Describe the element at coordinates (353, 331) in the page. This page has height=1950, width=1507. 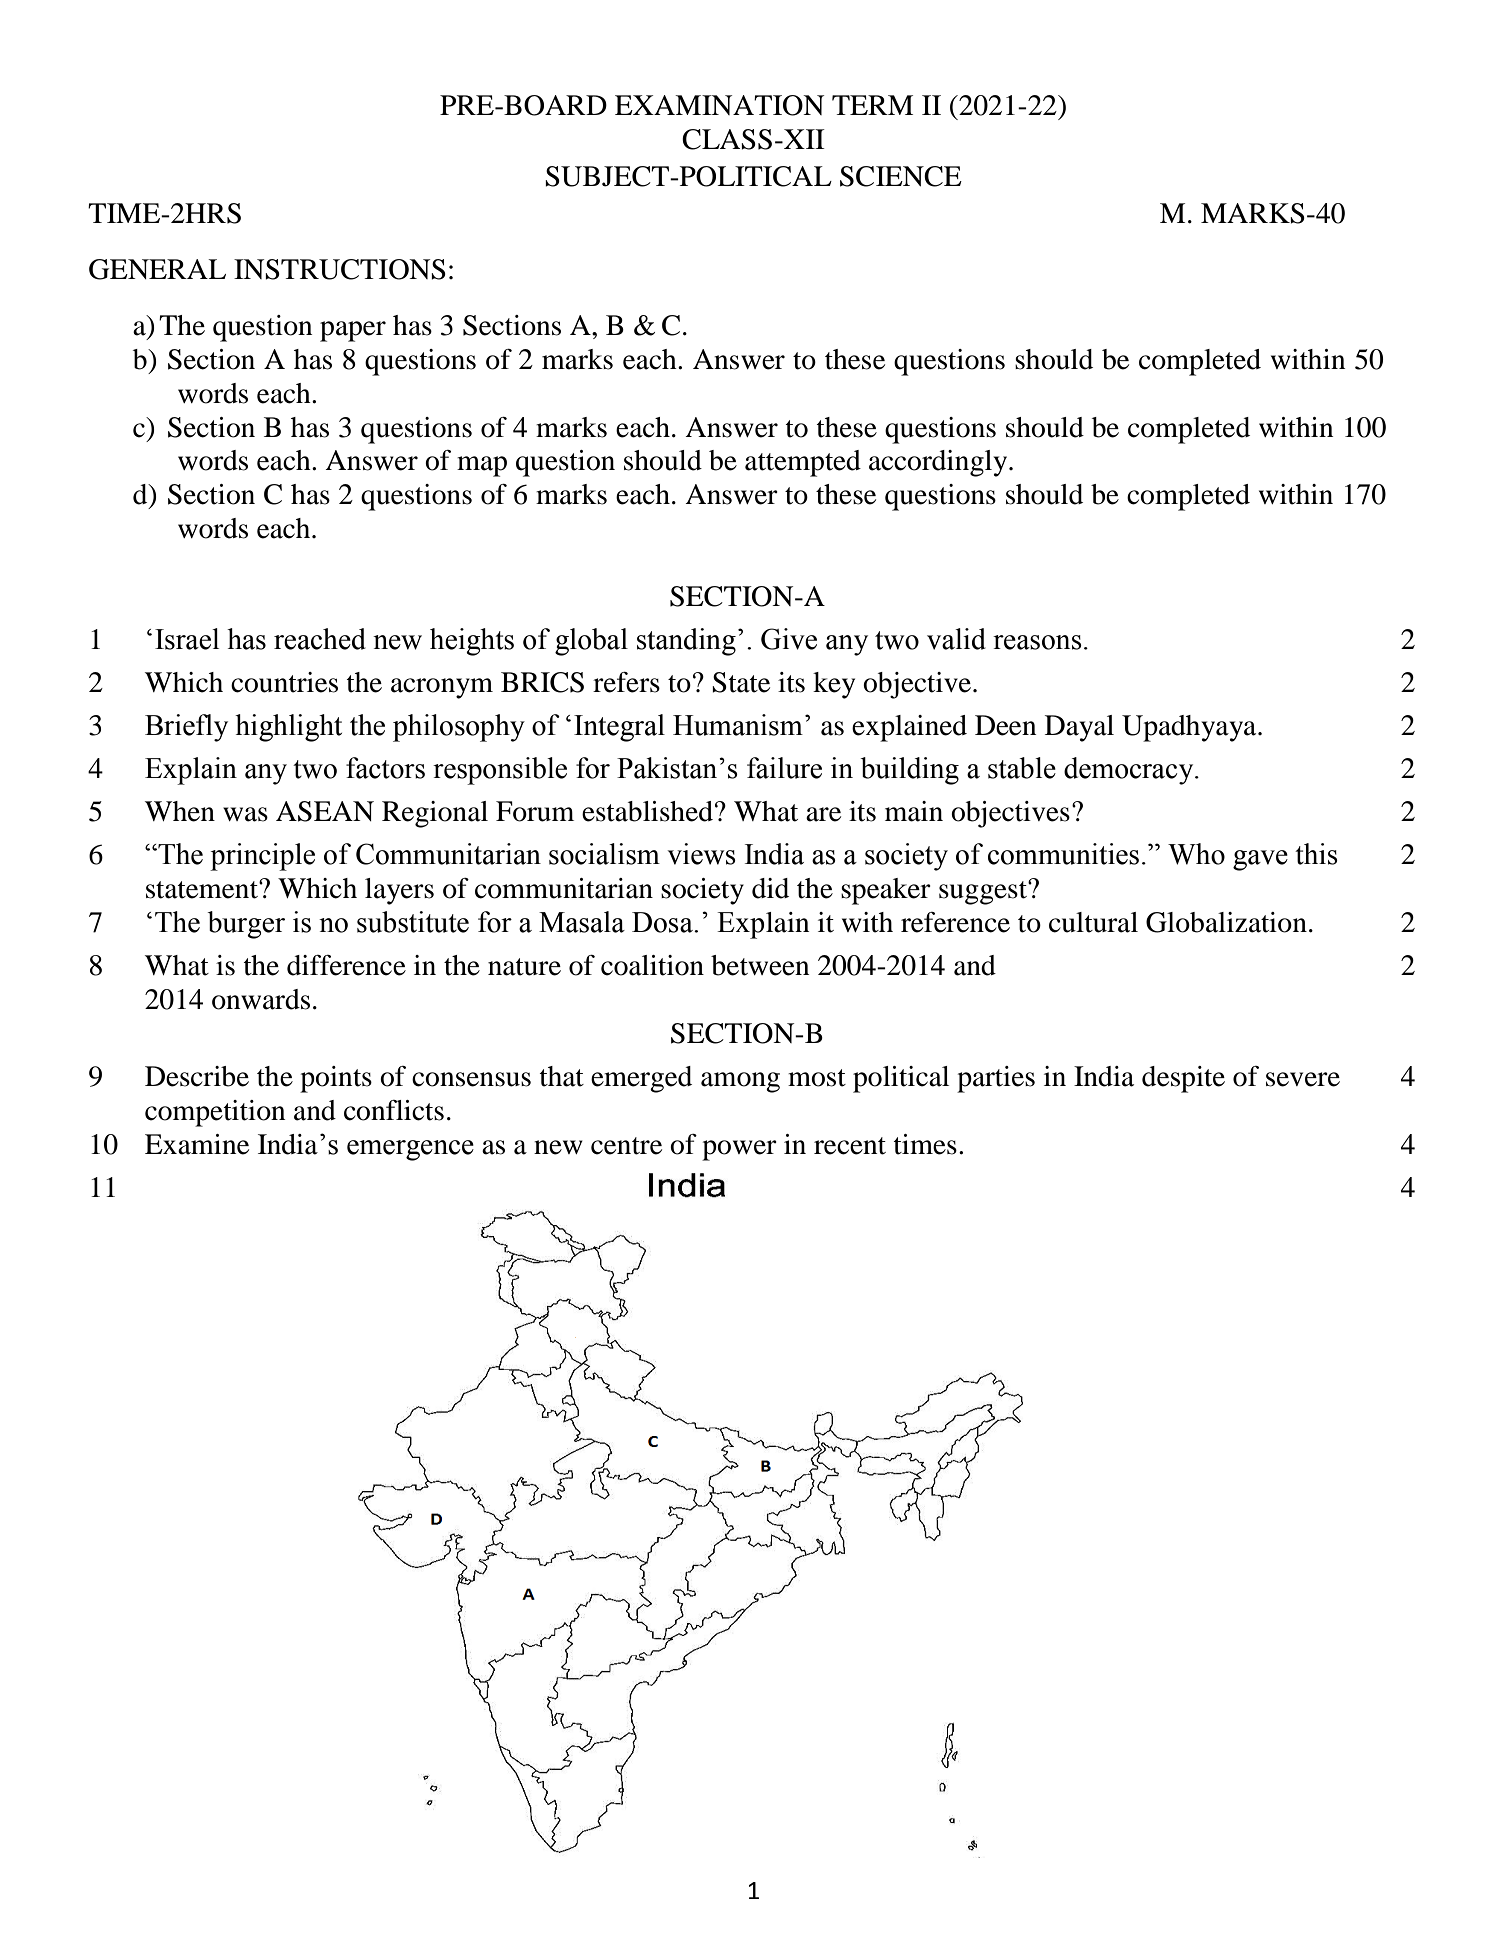
I see `paper` at that location.
